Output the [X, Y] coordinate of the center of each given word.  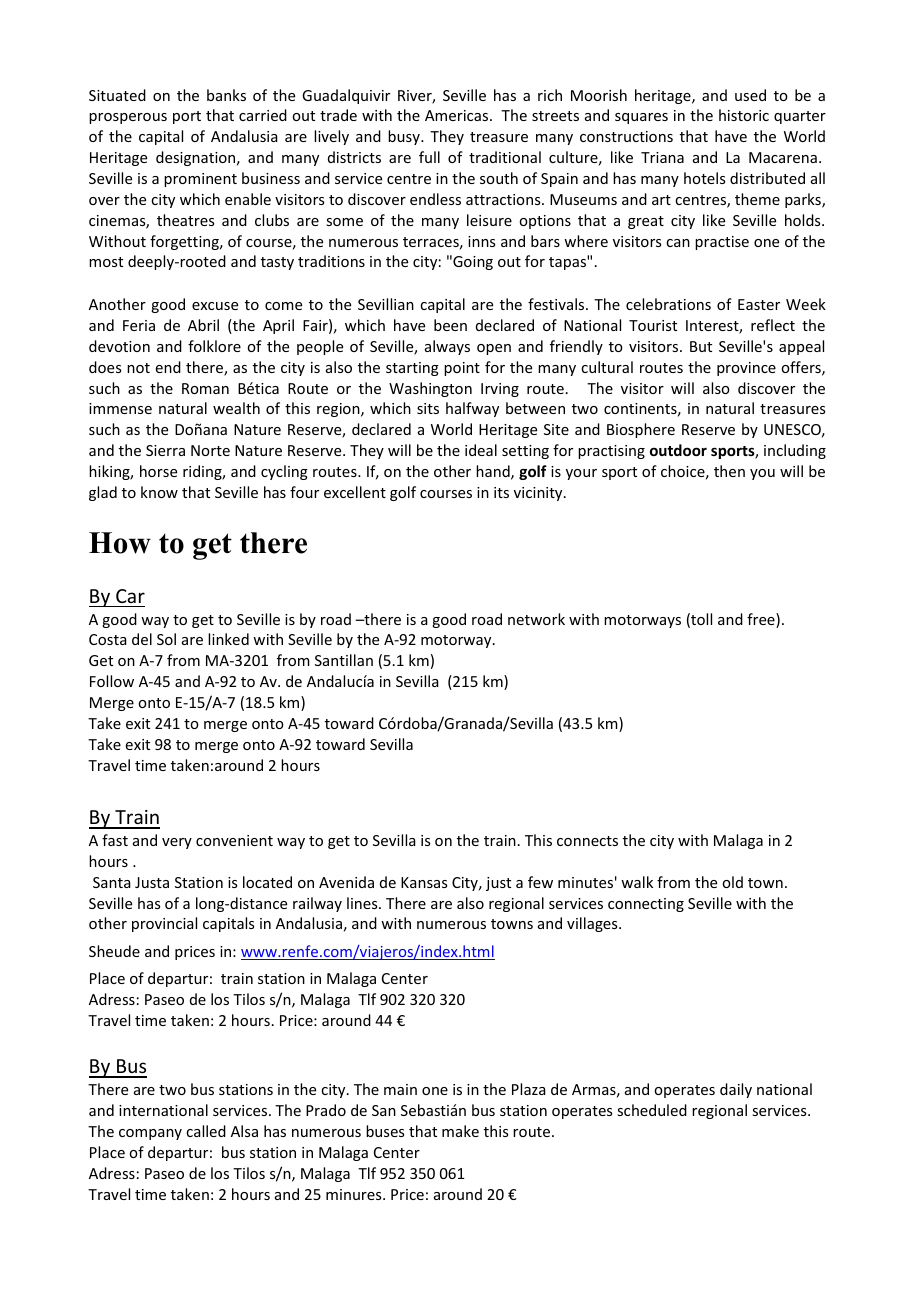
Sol [166, 639]
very [177, 843]
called [206, 1131]
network [536, 619]
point [462, 369]
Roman [205, 388]
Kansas [424, 882]
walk [637, 882]
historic [744, 115]
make [460, 1131]
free [762, 620]
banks [226, 95]
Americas [458, 115]
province [746, 369]
